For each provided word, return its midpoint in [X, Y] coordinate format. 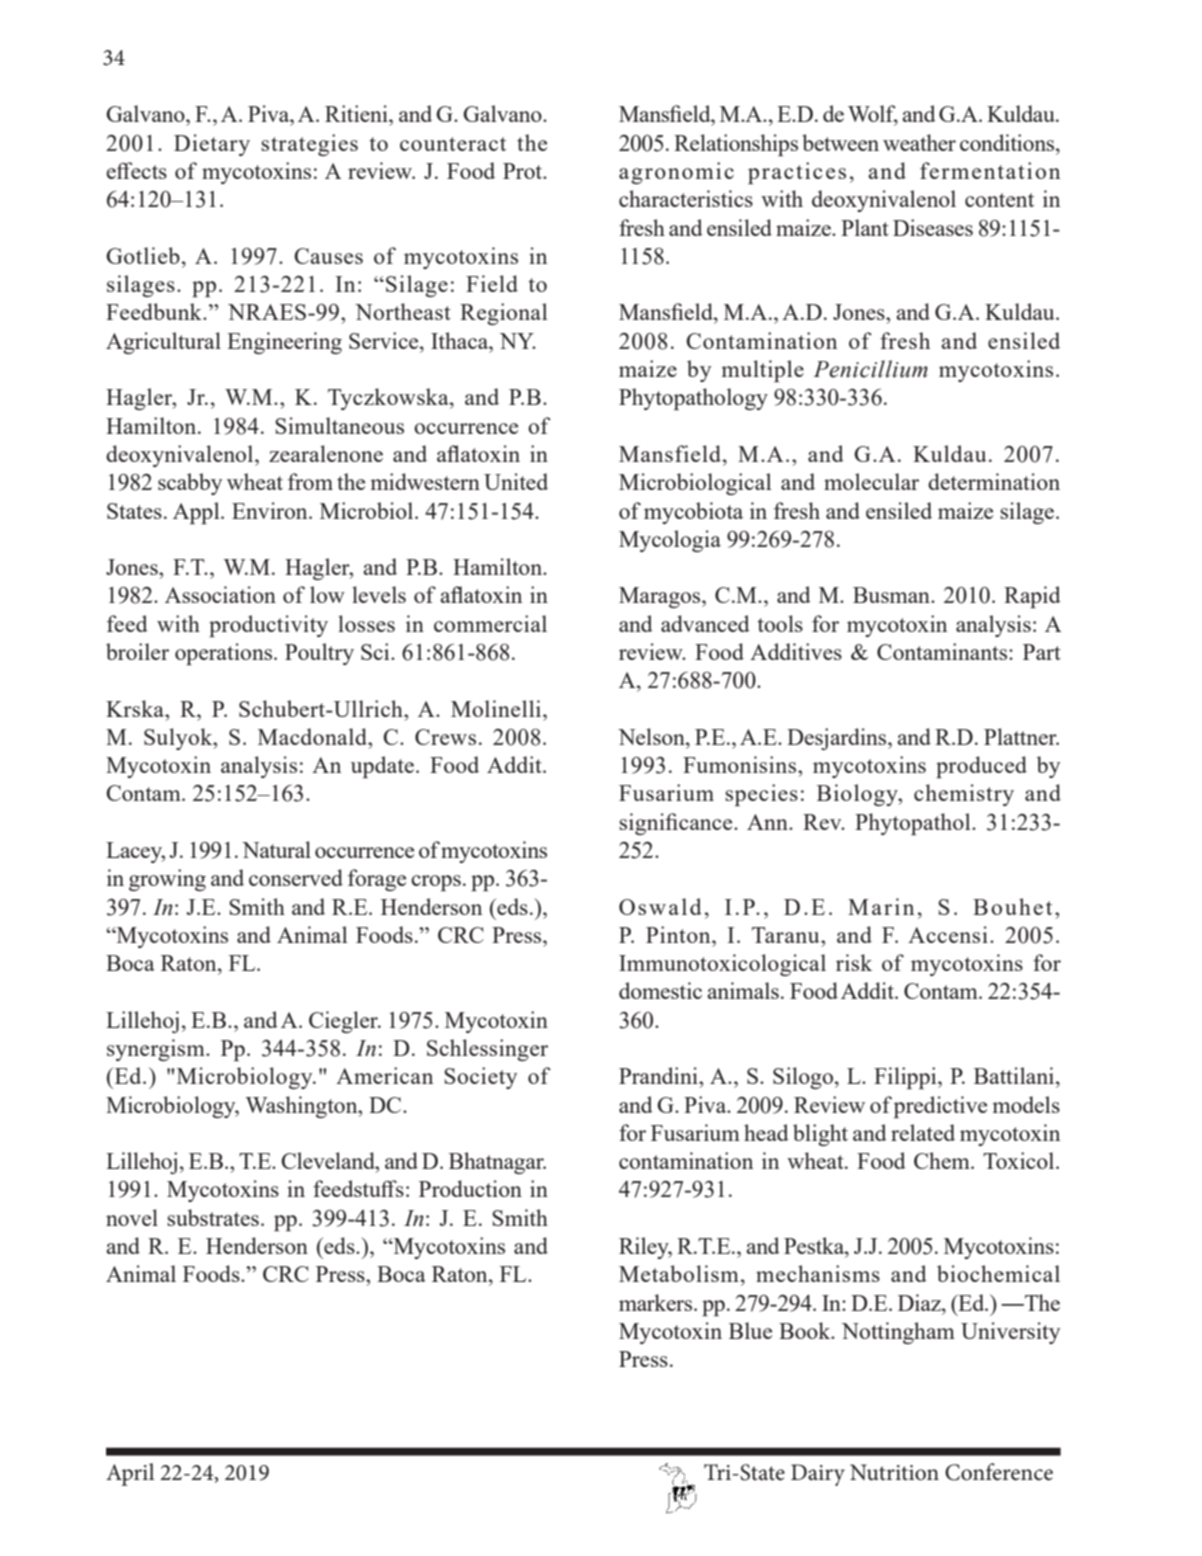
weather [919, 142]
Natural [276, 849]
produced [981, 767]
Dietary [212, 145]
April [130, 1474]
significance [677, 824]
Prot [524, 171]
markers [657, 1302]
